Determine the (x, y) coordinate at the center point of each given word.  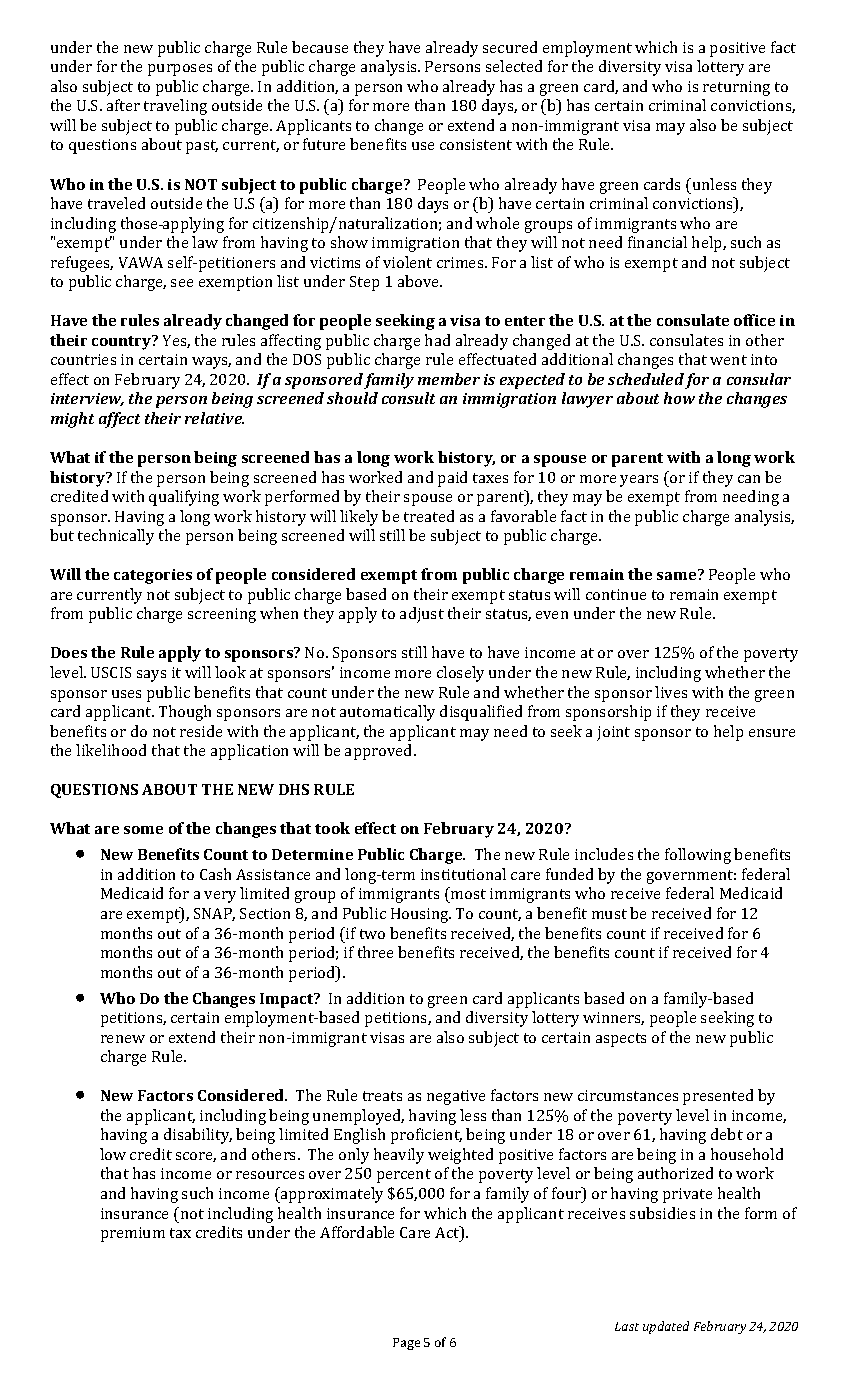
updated (666, 1327)
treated (429, 516)
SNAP (214, 914)
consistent (476, 144)
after (123, 105)
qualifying (184, 498)
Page (406, 1344)
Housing (421, 915)
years (639, 481)
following (698, 856)
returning (736, 88)
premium (133, 1234)
